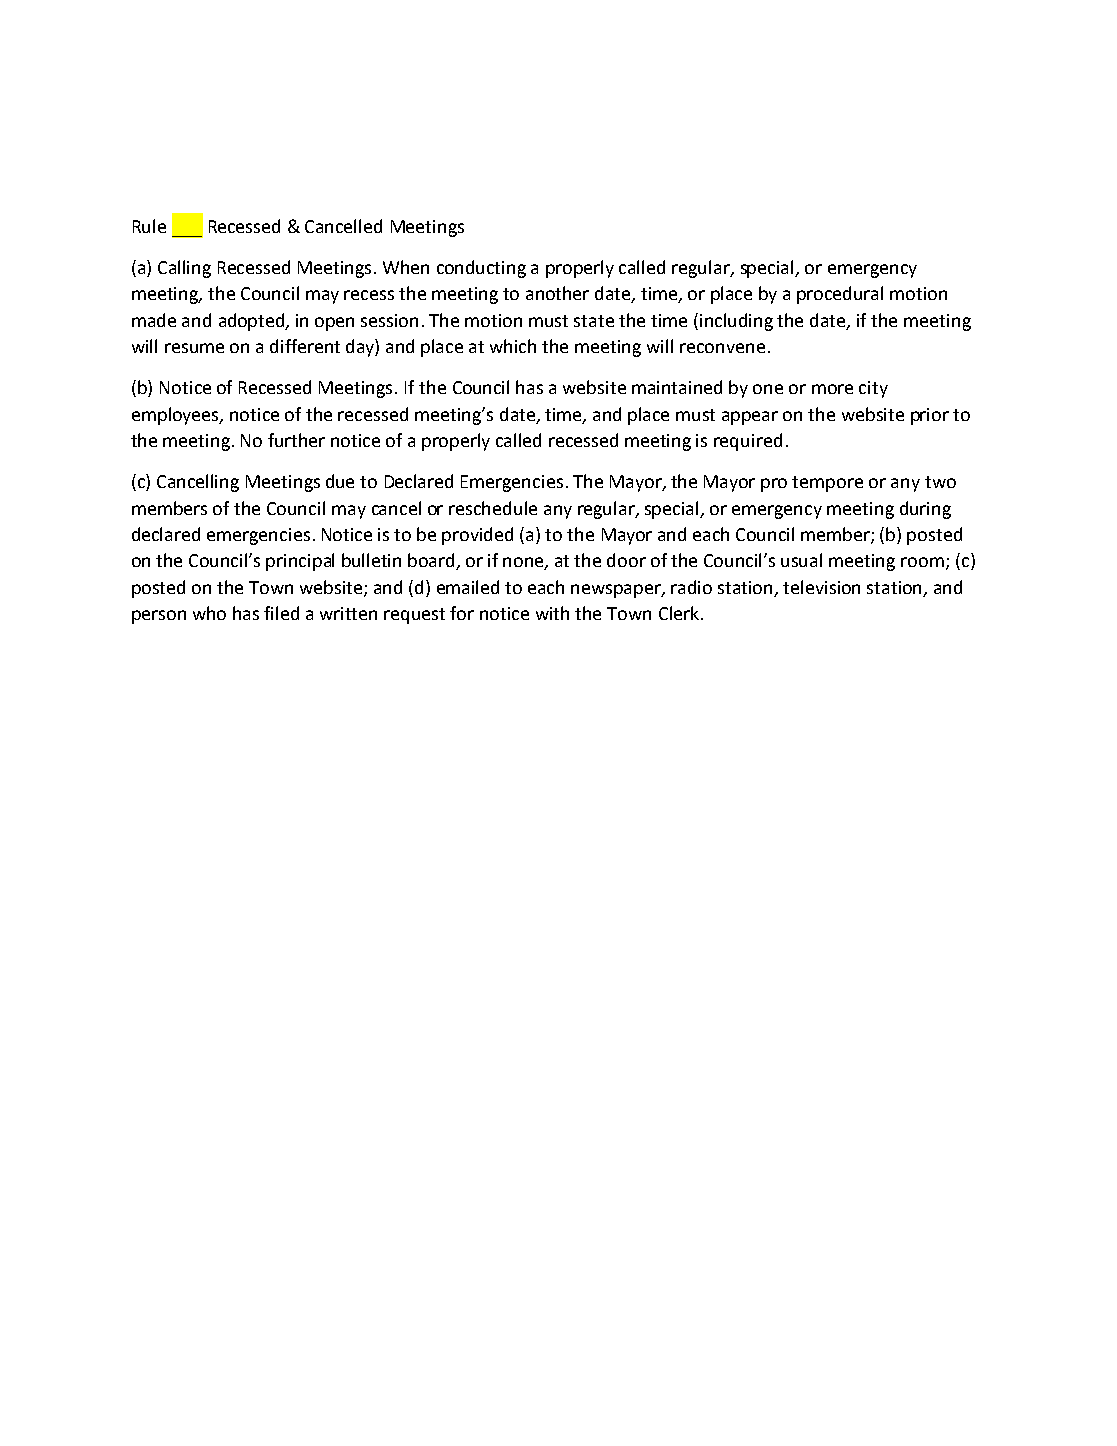  What do you see at coordinates (209, 613) in the screenshot?
I see `who` at bounding box center [209, 613].
